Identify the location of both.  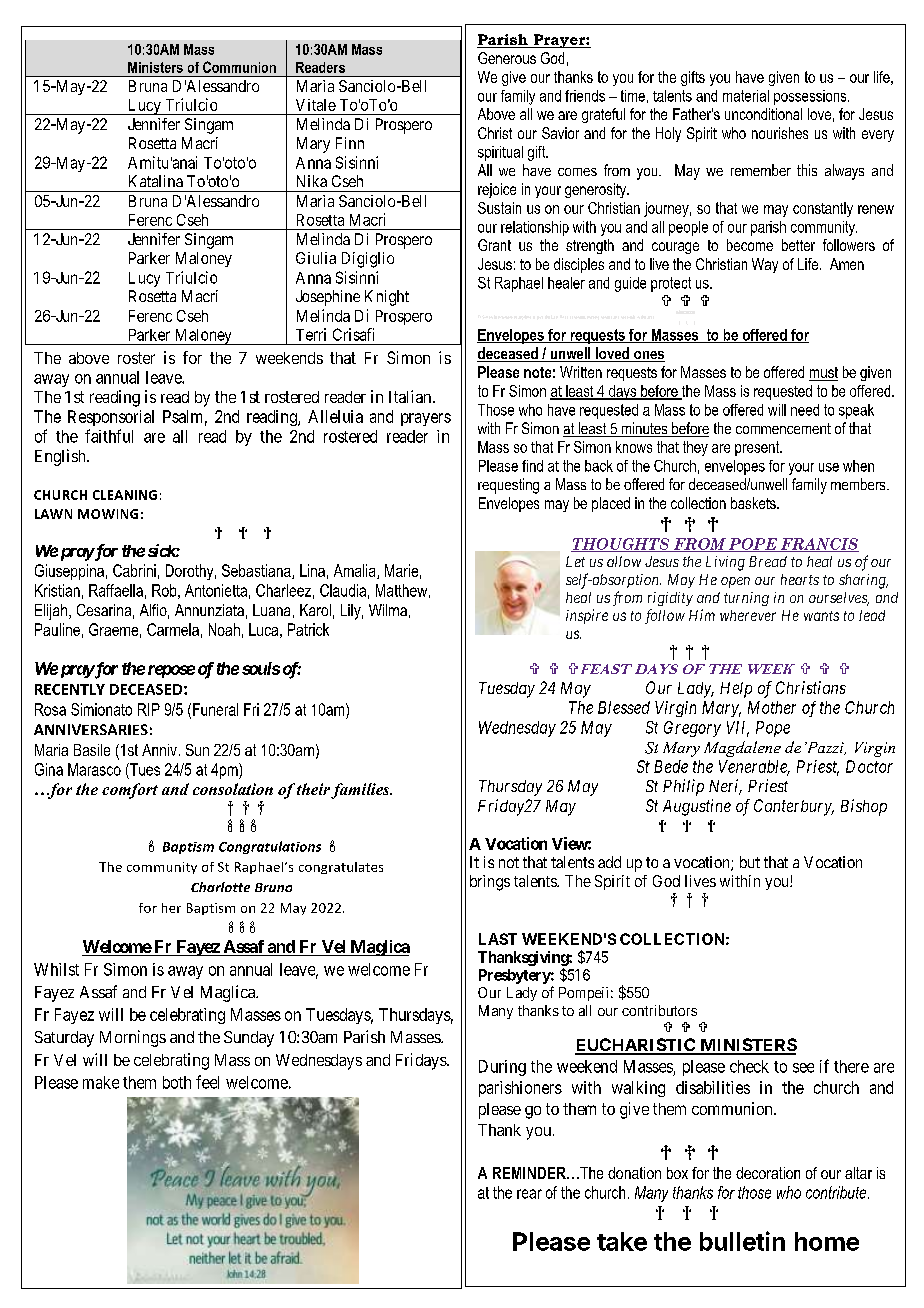
(177, 1082).
